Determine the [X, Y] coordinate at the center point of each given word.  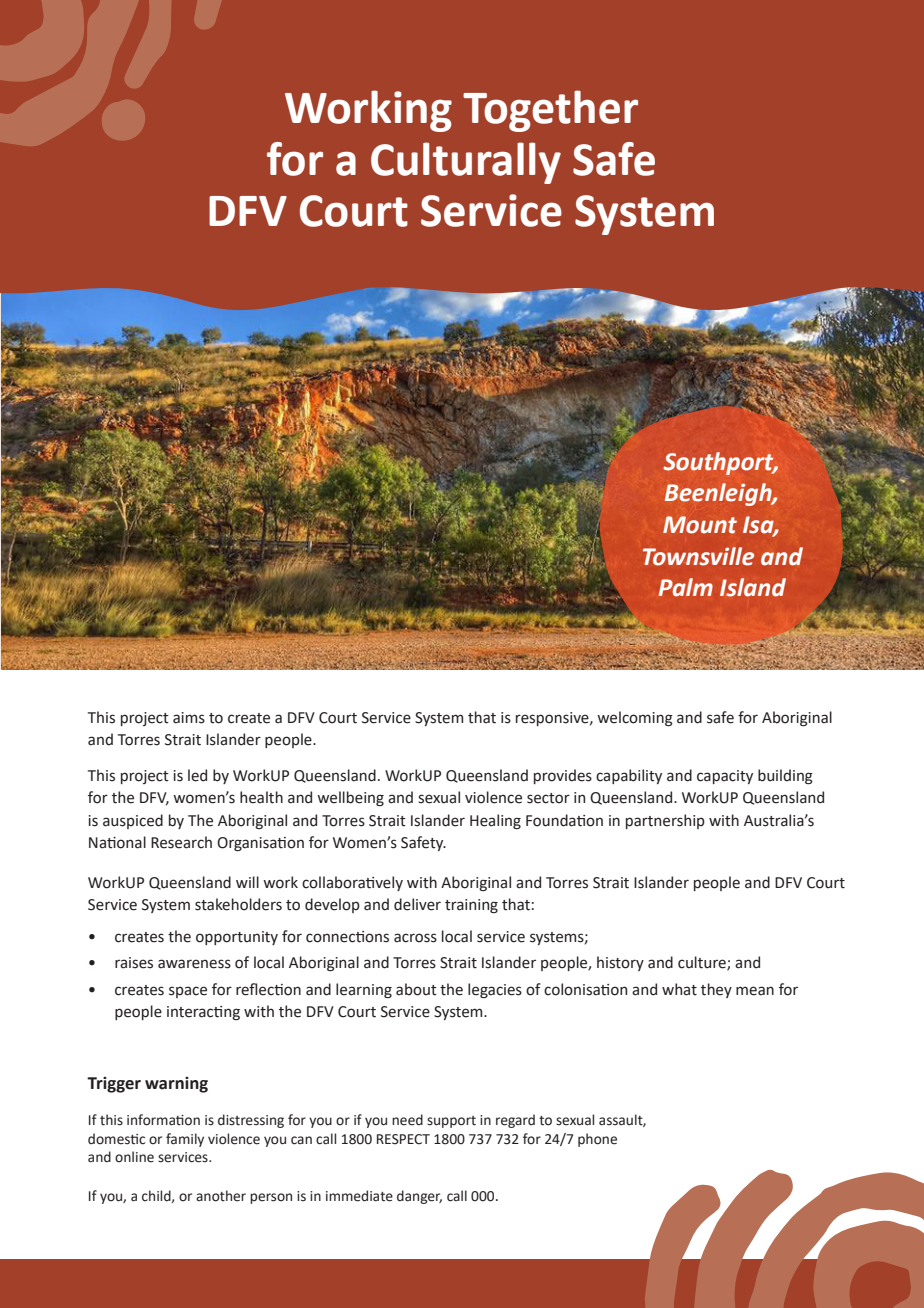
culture [703, 963]
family [185, 1140]
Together [550, 111]
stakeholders [238, 904]
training [471, 906]
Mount [700, 525]
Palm [686, 587]
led [197, 775]
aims [189, 718]
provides [563, 776]
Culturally [466, 163]
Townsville [698, 556]
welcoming [635, 719]
